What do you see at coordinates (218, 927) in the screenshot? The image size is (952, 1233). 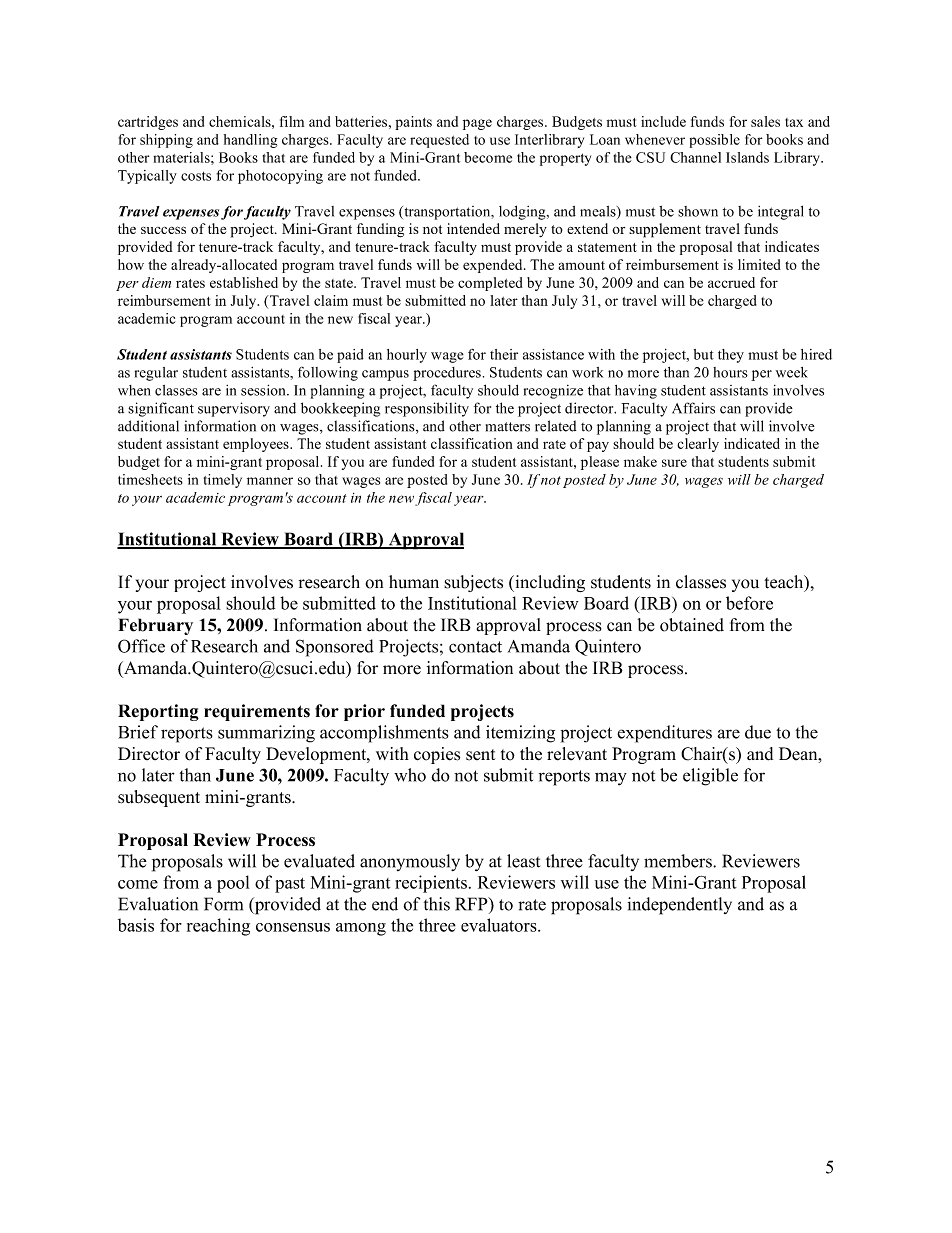 I see `reaching` at bounding box center [218, 927].
